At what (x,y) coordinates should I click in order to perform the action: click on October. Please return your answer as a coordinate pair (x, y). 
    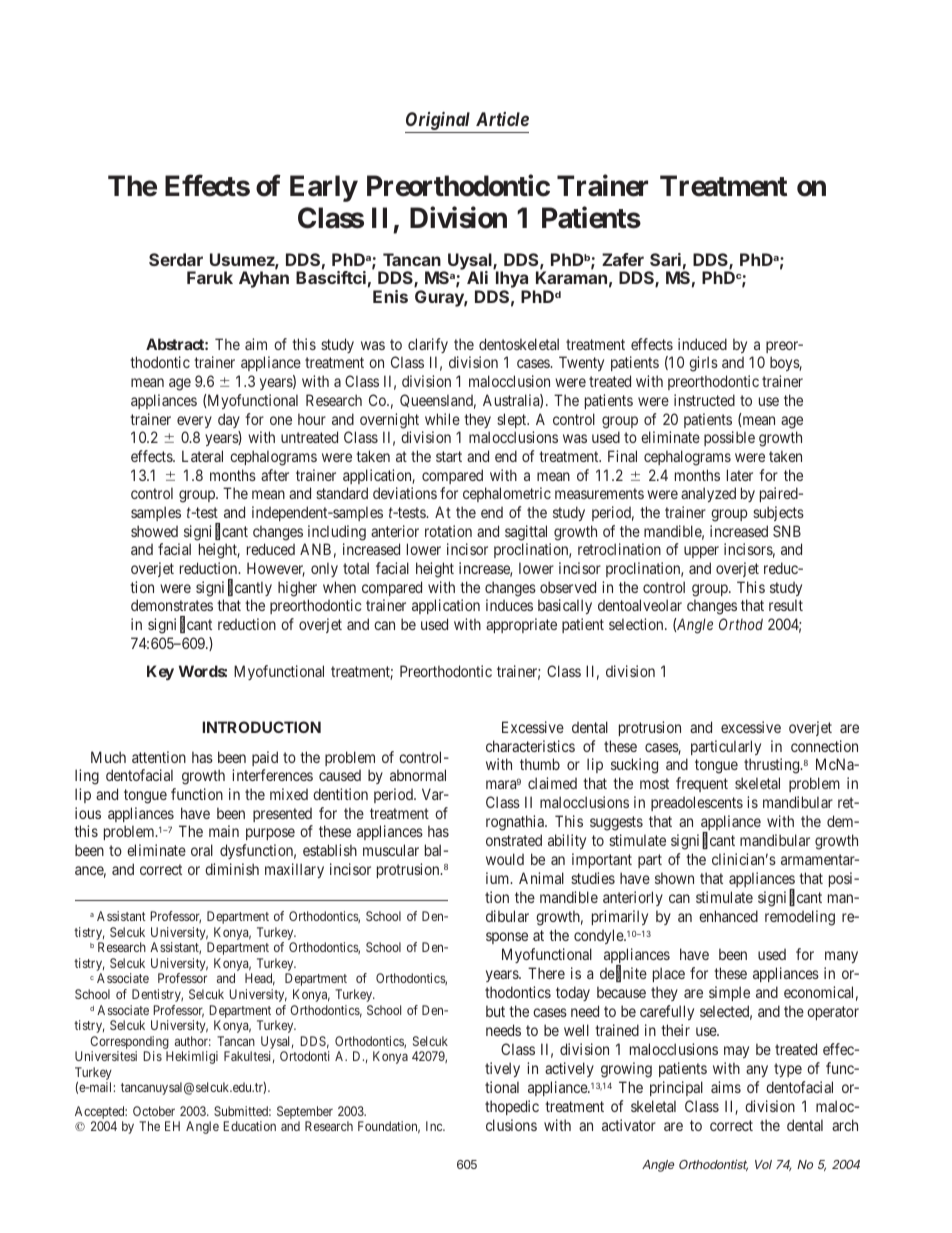
    Looking at the image, I should click on (154, 1111).
